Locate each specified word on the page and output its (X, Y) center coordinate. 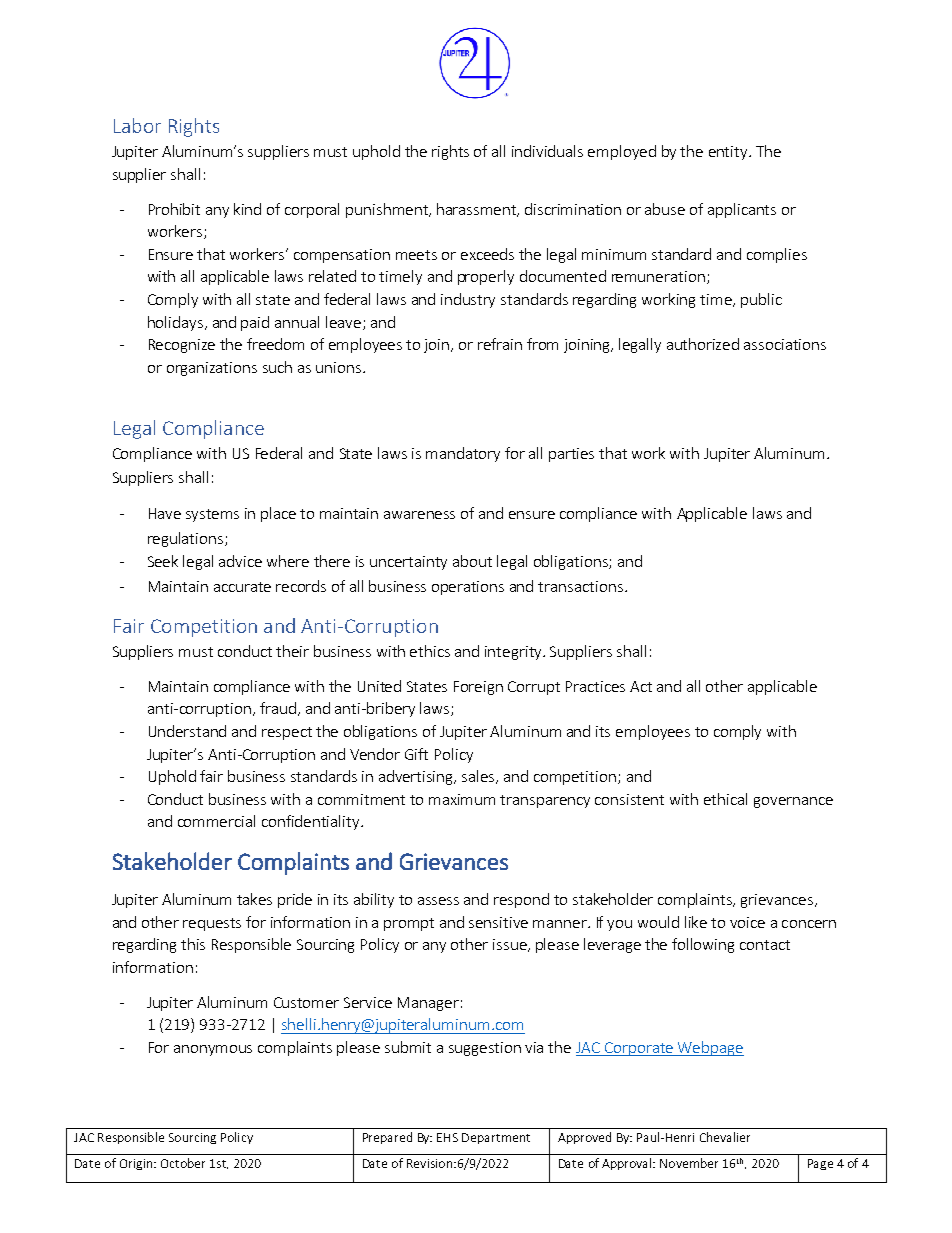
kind (247, 209)
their (292, 651)
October (183, 1163)
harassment (478, 210)
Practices (595, 686)
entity (729, 153)
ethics (430, 651)
